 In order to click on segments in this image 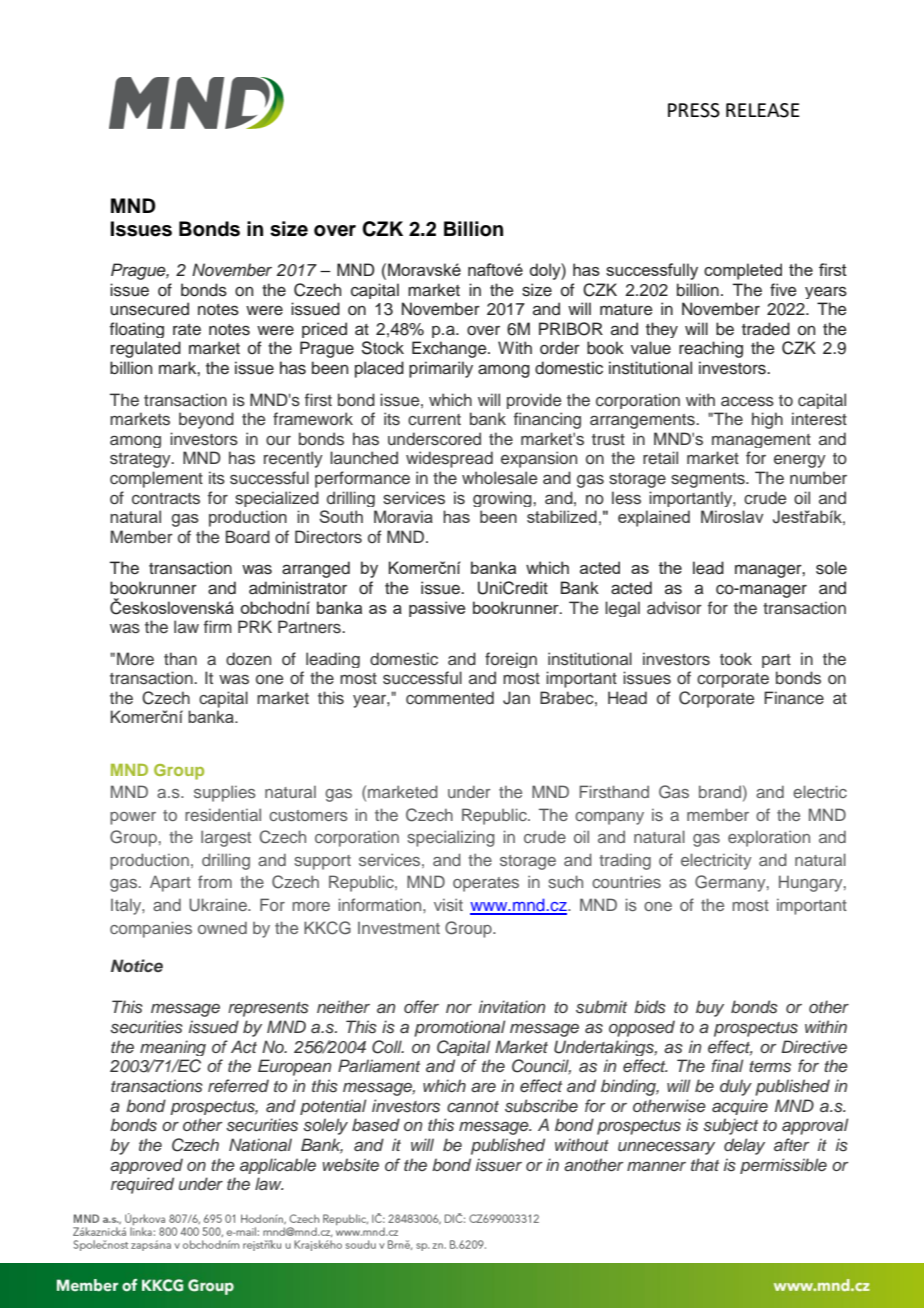, I will do `click(709, 480)`.
